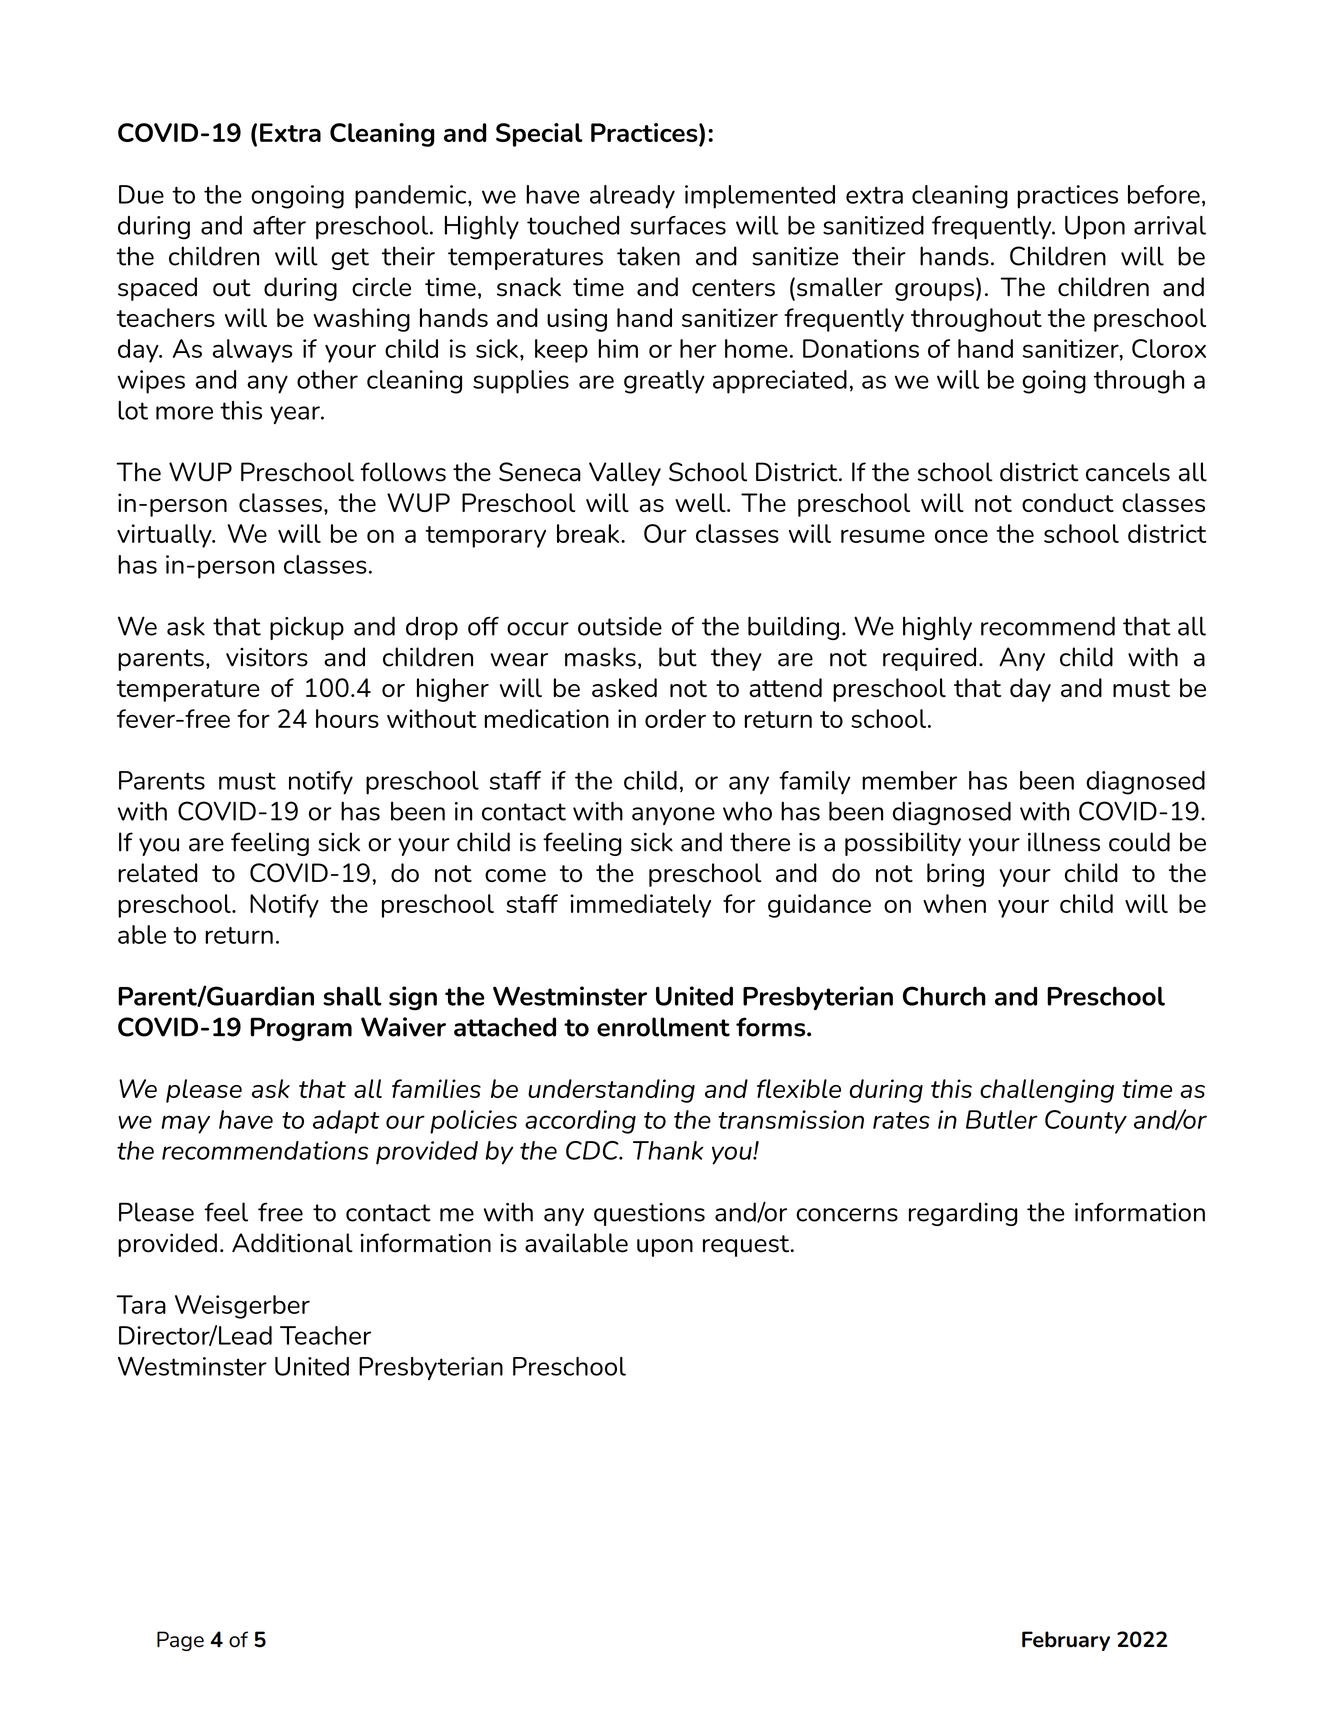 This screenshot has width=1324, height=1714. I want to click on illness, so click(1064, 842).
